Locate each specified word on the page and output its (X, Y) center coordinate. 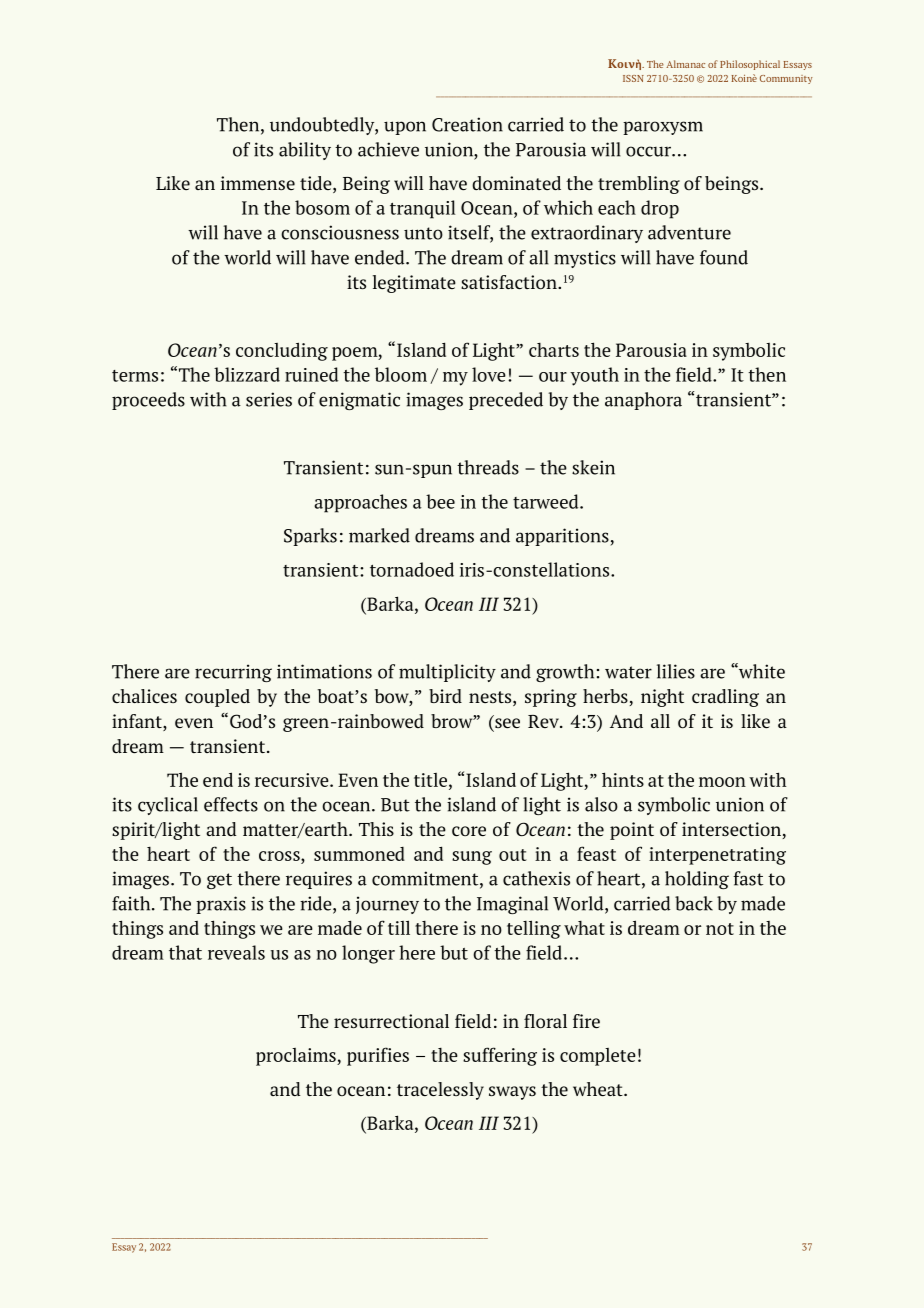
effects (231, 804)
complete (598, 1057)
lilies (676, 671)
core (469, 831)
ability (305, 151)
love (489, 374)
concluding (282, 351)
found (724, 257)
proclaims (297, 1057)
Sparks (310, 537)
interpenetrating (717, 856)
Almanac (685, 64)
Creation (467, 124)
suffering (500, 1056)
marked (379, 535)
